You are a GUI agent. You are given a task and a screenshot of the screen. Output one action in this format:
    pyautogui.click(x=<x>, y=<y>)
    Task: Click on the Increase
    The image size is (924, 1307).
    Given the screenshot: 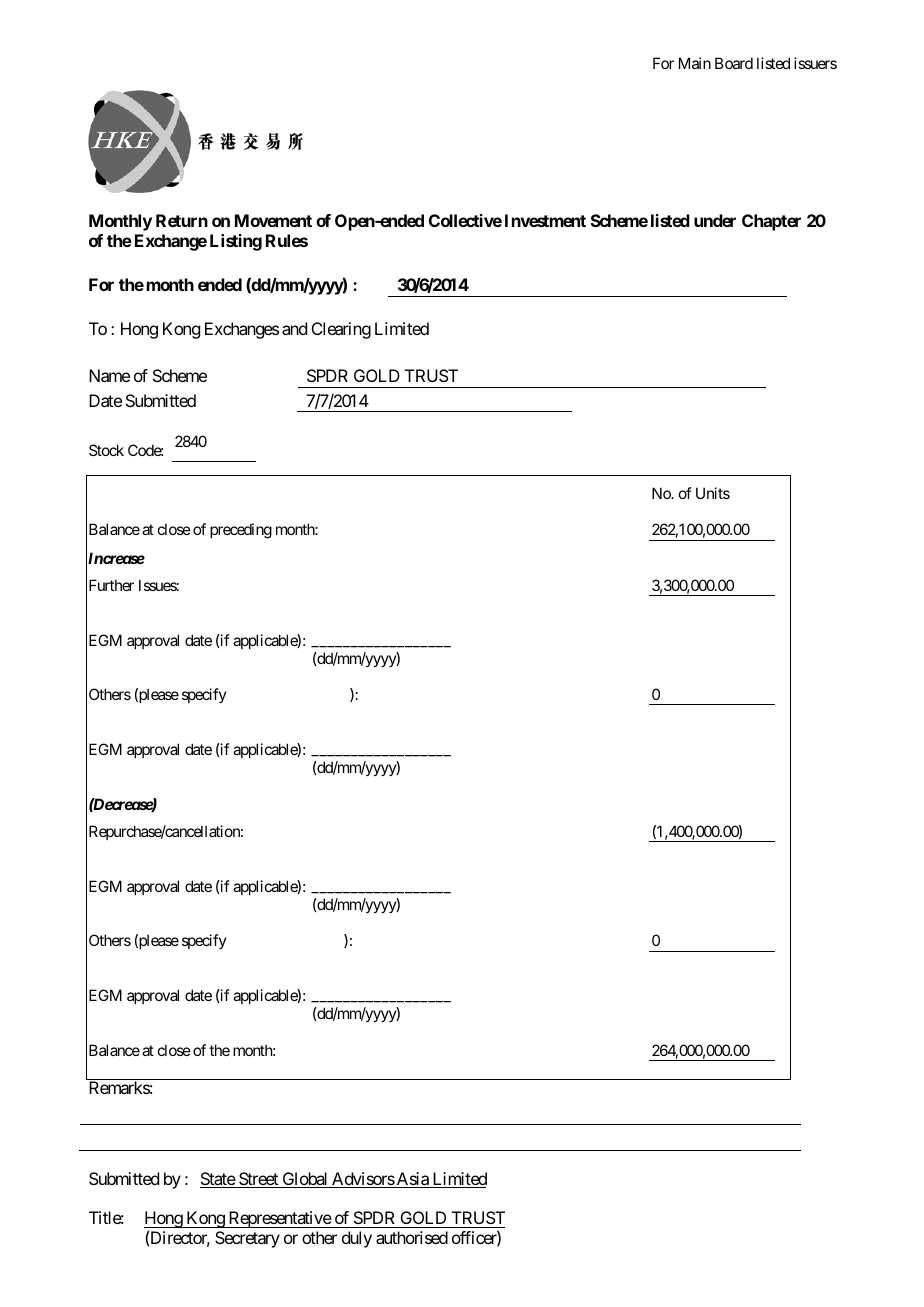 What is the action you would take?
    pyautogui.click(x=115, y=559)
